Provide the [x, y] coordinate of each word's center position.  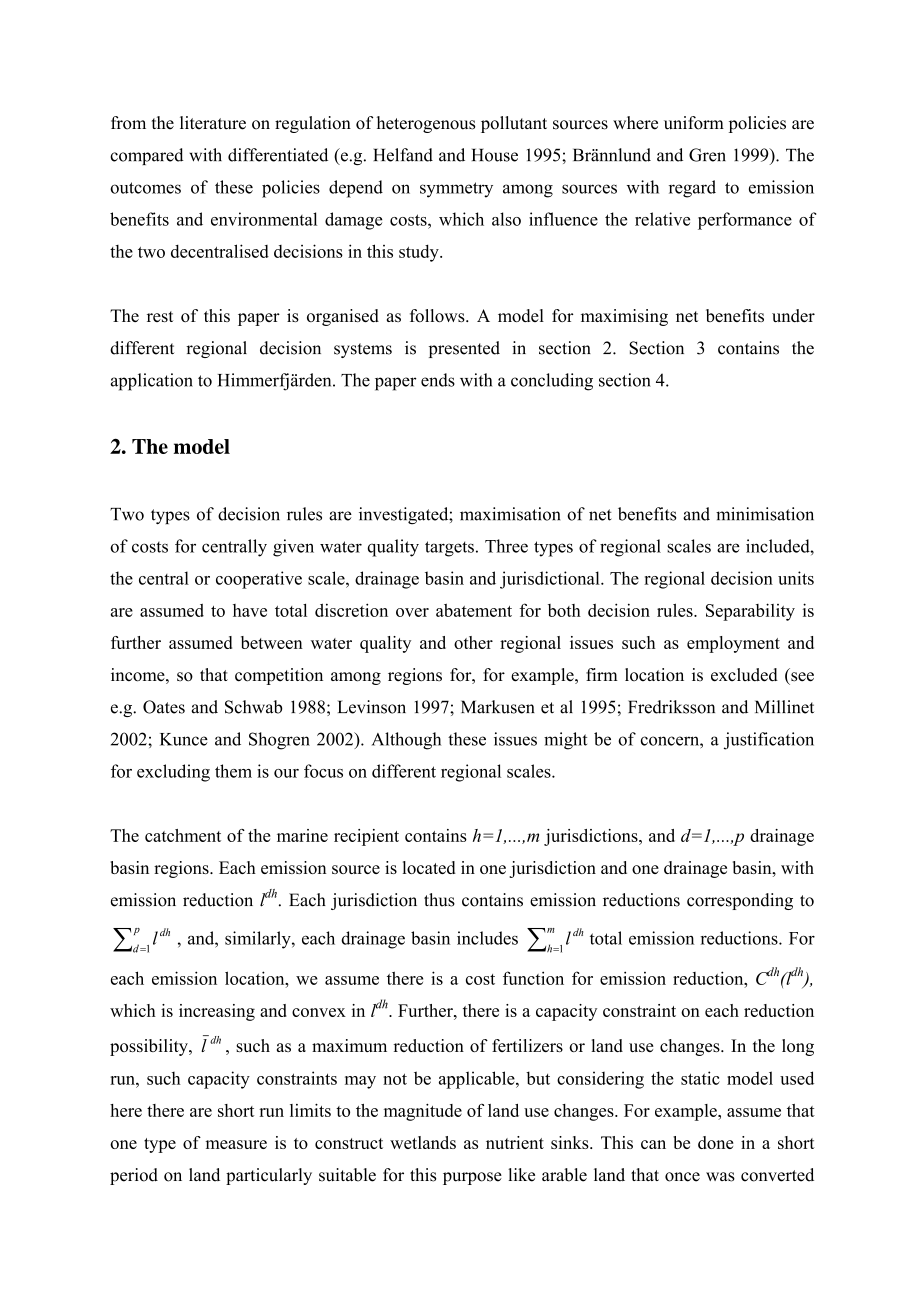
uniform [694, 123]
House [495, 155]
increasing [217, 1012]
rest [160, 316]
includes [487, 938]
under [793, 315]
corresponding [740, 901]
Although [406, 741]
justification [769, 741]
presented [464, 349]
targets [449, 549]
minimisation [765, 514]
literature [213, 123]
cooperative [259, 580]
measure [236, 1144]
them [233, 771]
